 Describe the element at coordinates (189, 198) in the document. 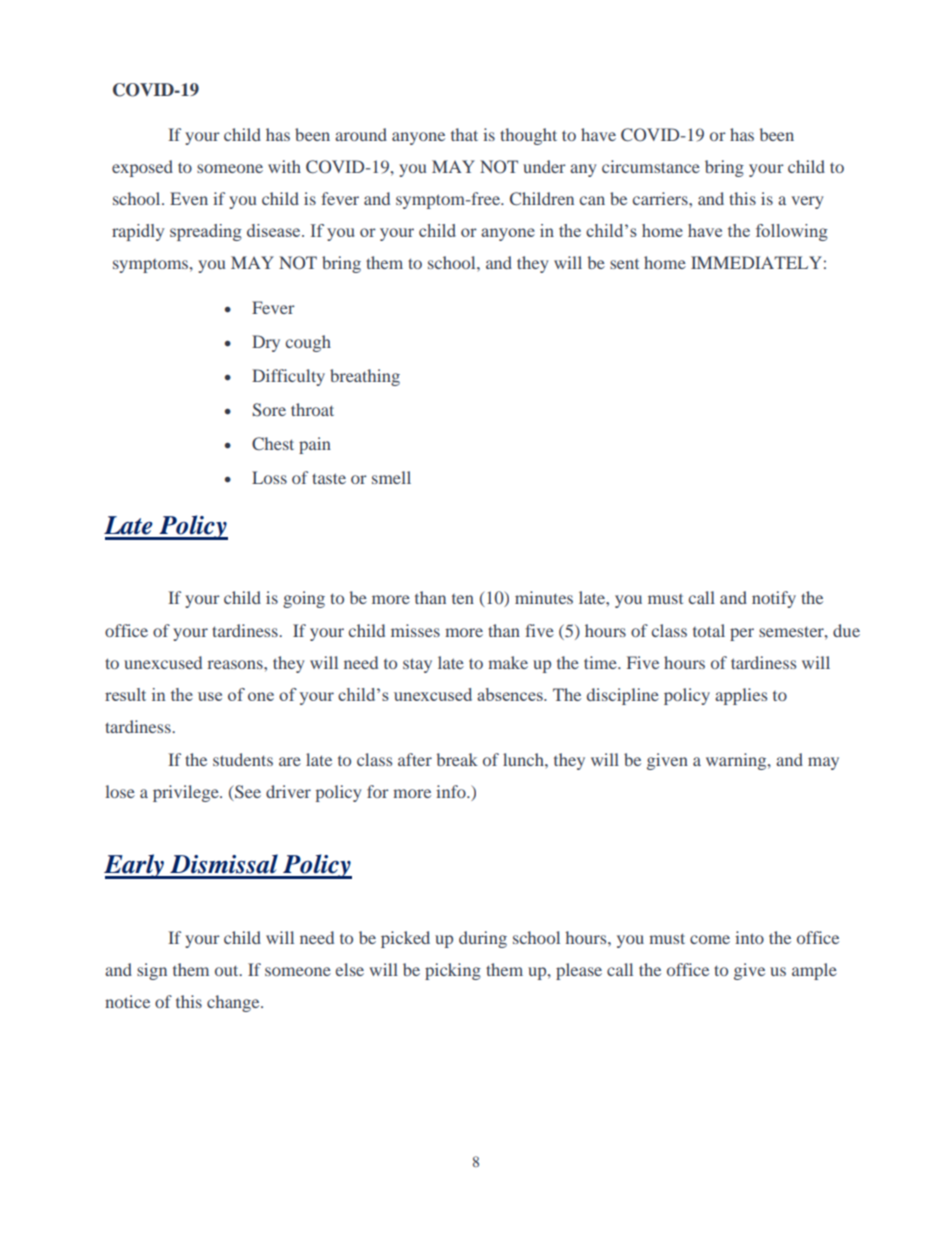

I see `Even` at that location.
